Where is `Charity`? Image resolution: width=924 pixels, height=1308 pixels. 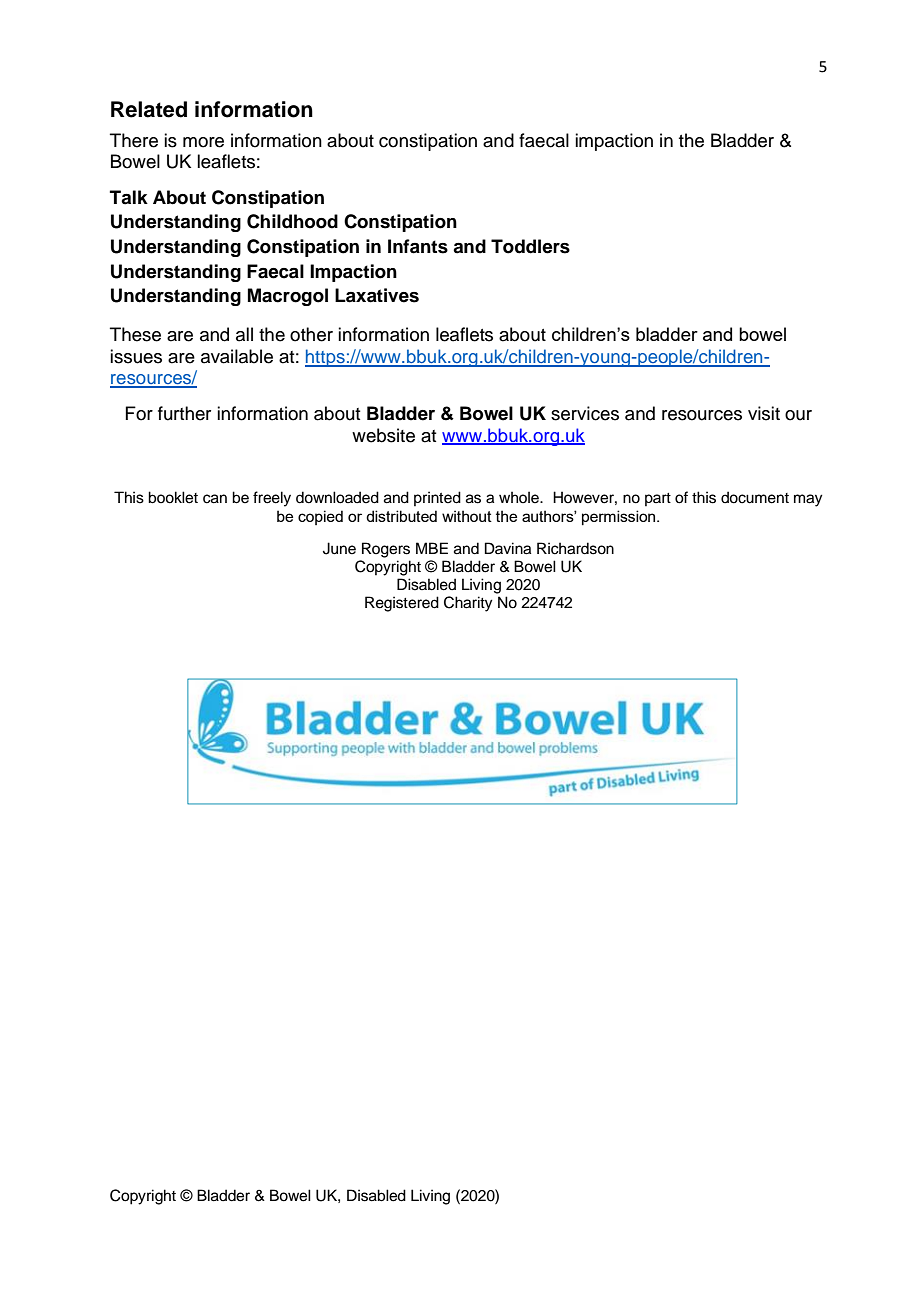
Charity is located at coordinates (468, 604).
